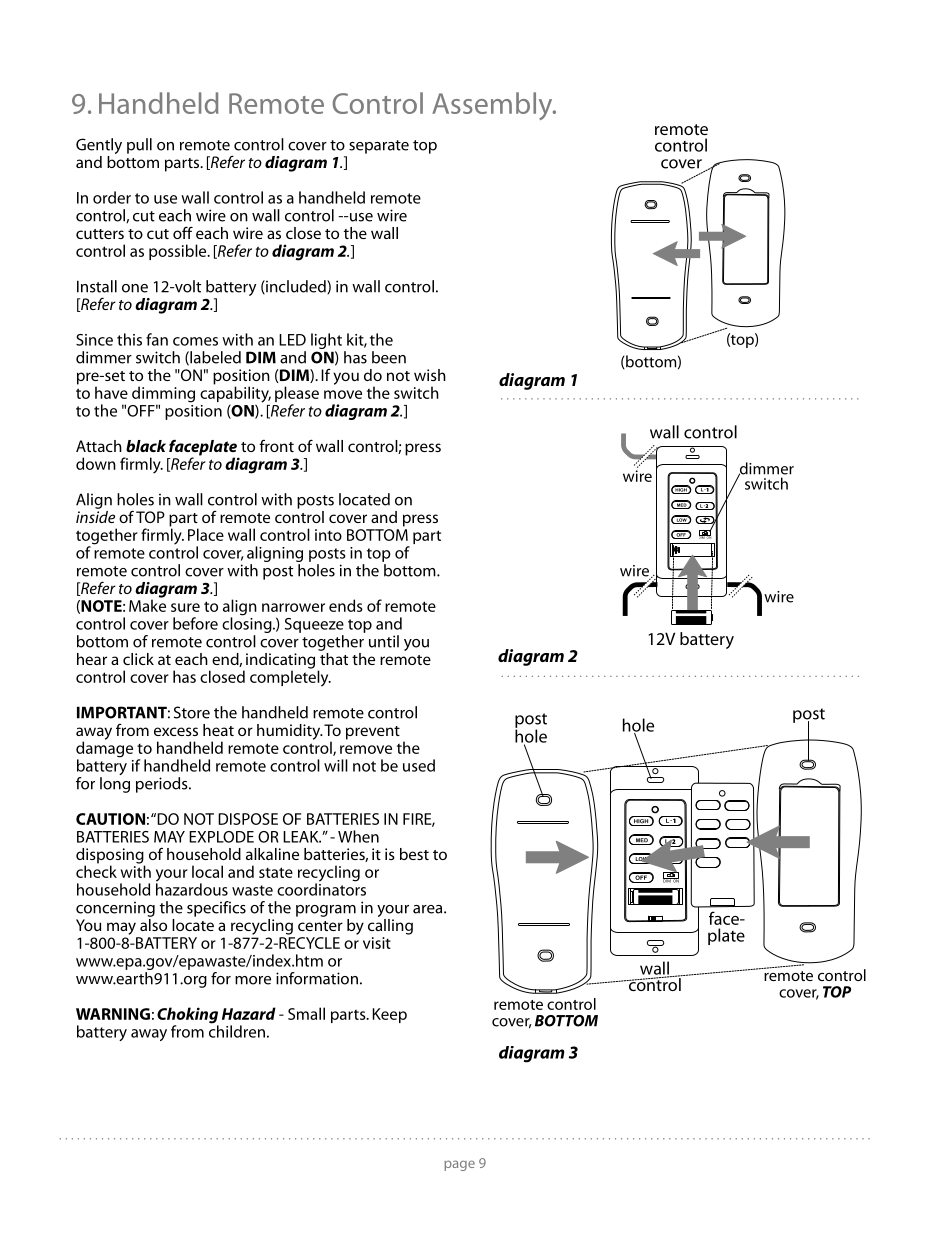  Describe the element at coordinates (138, 659) in the document. I see `click` at that location.
